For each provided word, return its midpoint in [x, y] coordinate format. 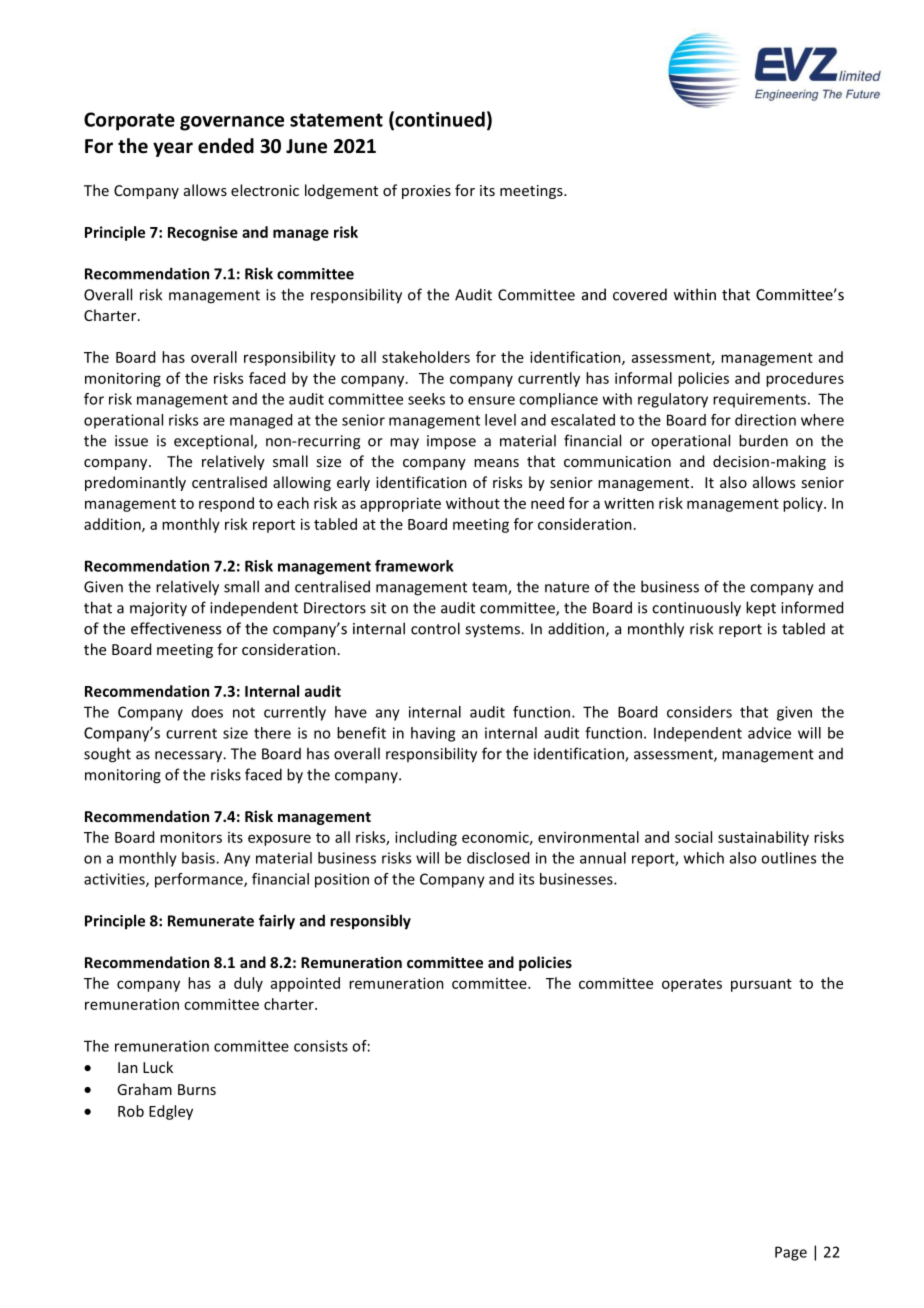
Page [791, 1253]
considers [699, 712]
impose [451, 442]
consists [321, 1046]
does [207, 712]
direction [765, 420]
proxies [426, 192]
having [433, 734]
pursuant [761, 985]
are [214, 421]
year [173, 149]
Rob [131, 1111]
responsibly [370, 922]
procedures [805, 379]
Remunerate [211, 921]
